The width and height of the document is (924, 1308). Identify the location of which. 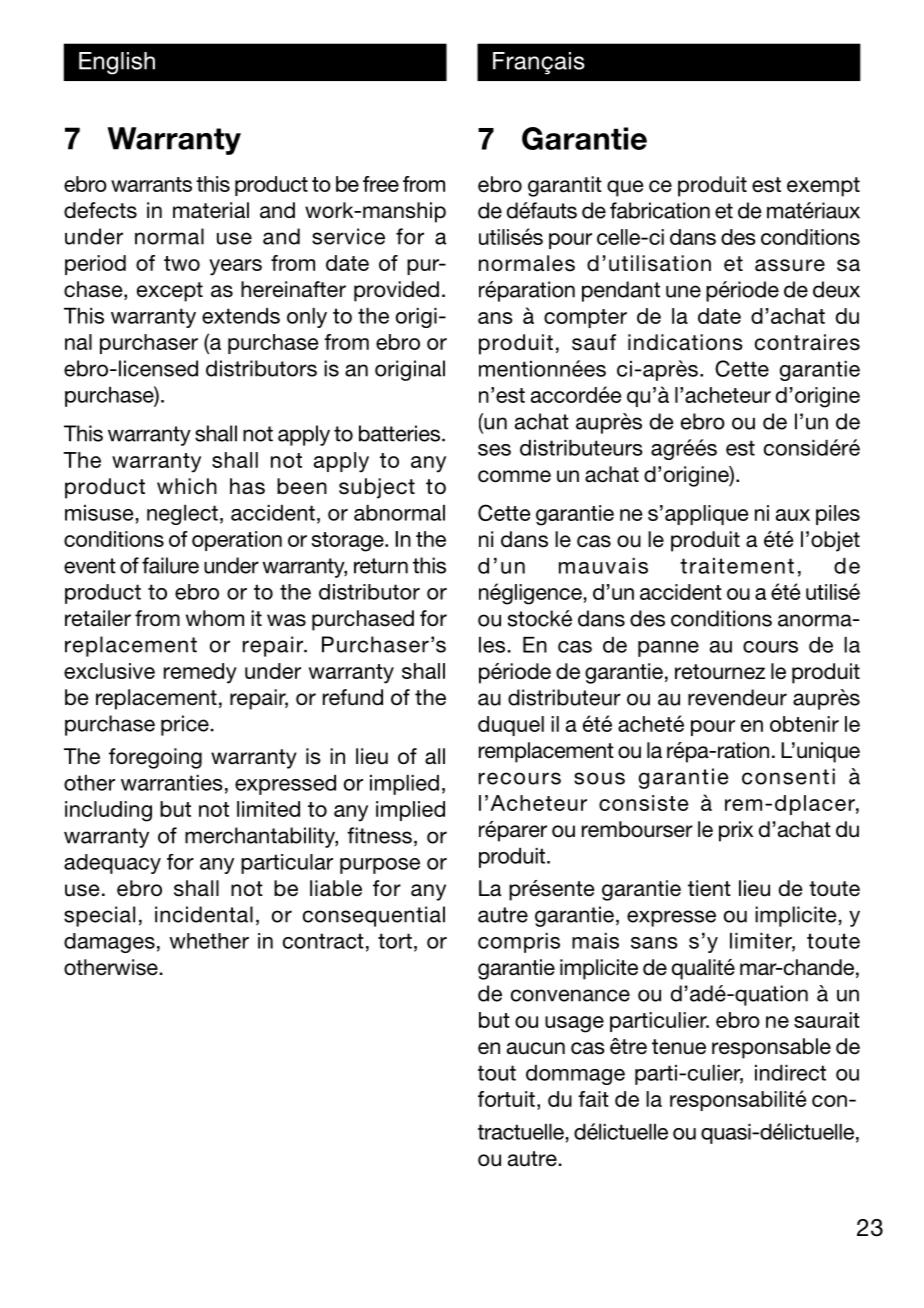
(187, 486).
